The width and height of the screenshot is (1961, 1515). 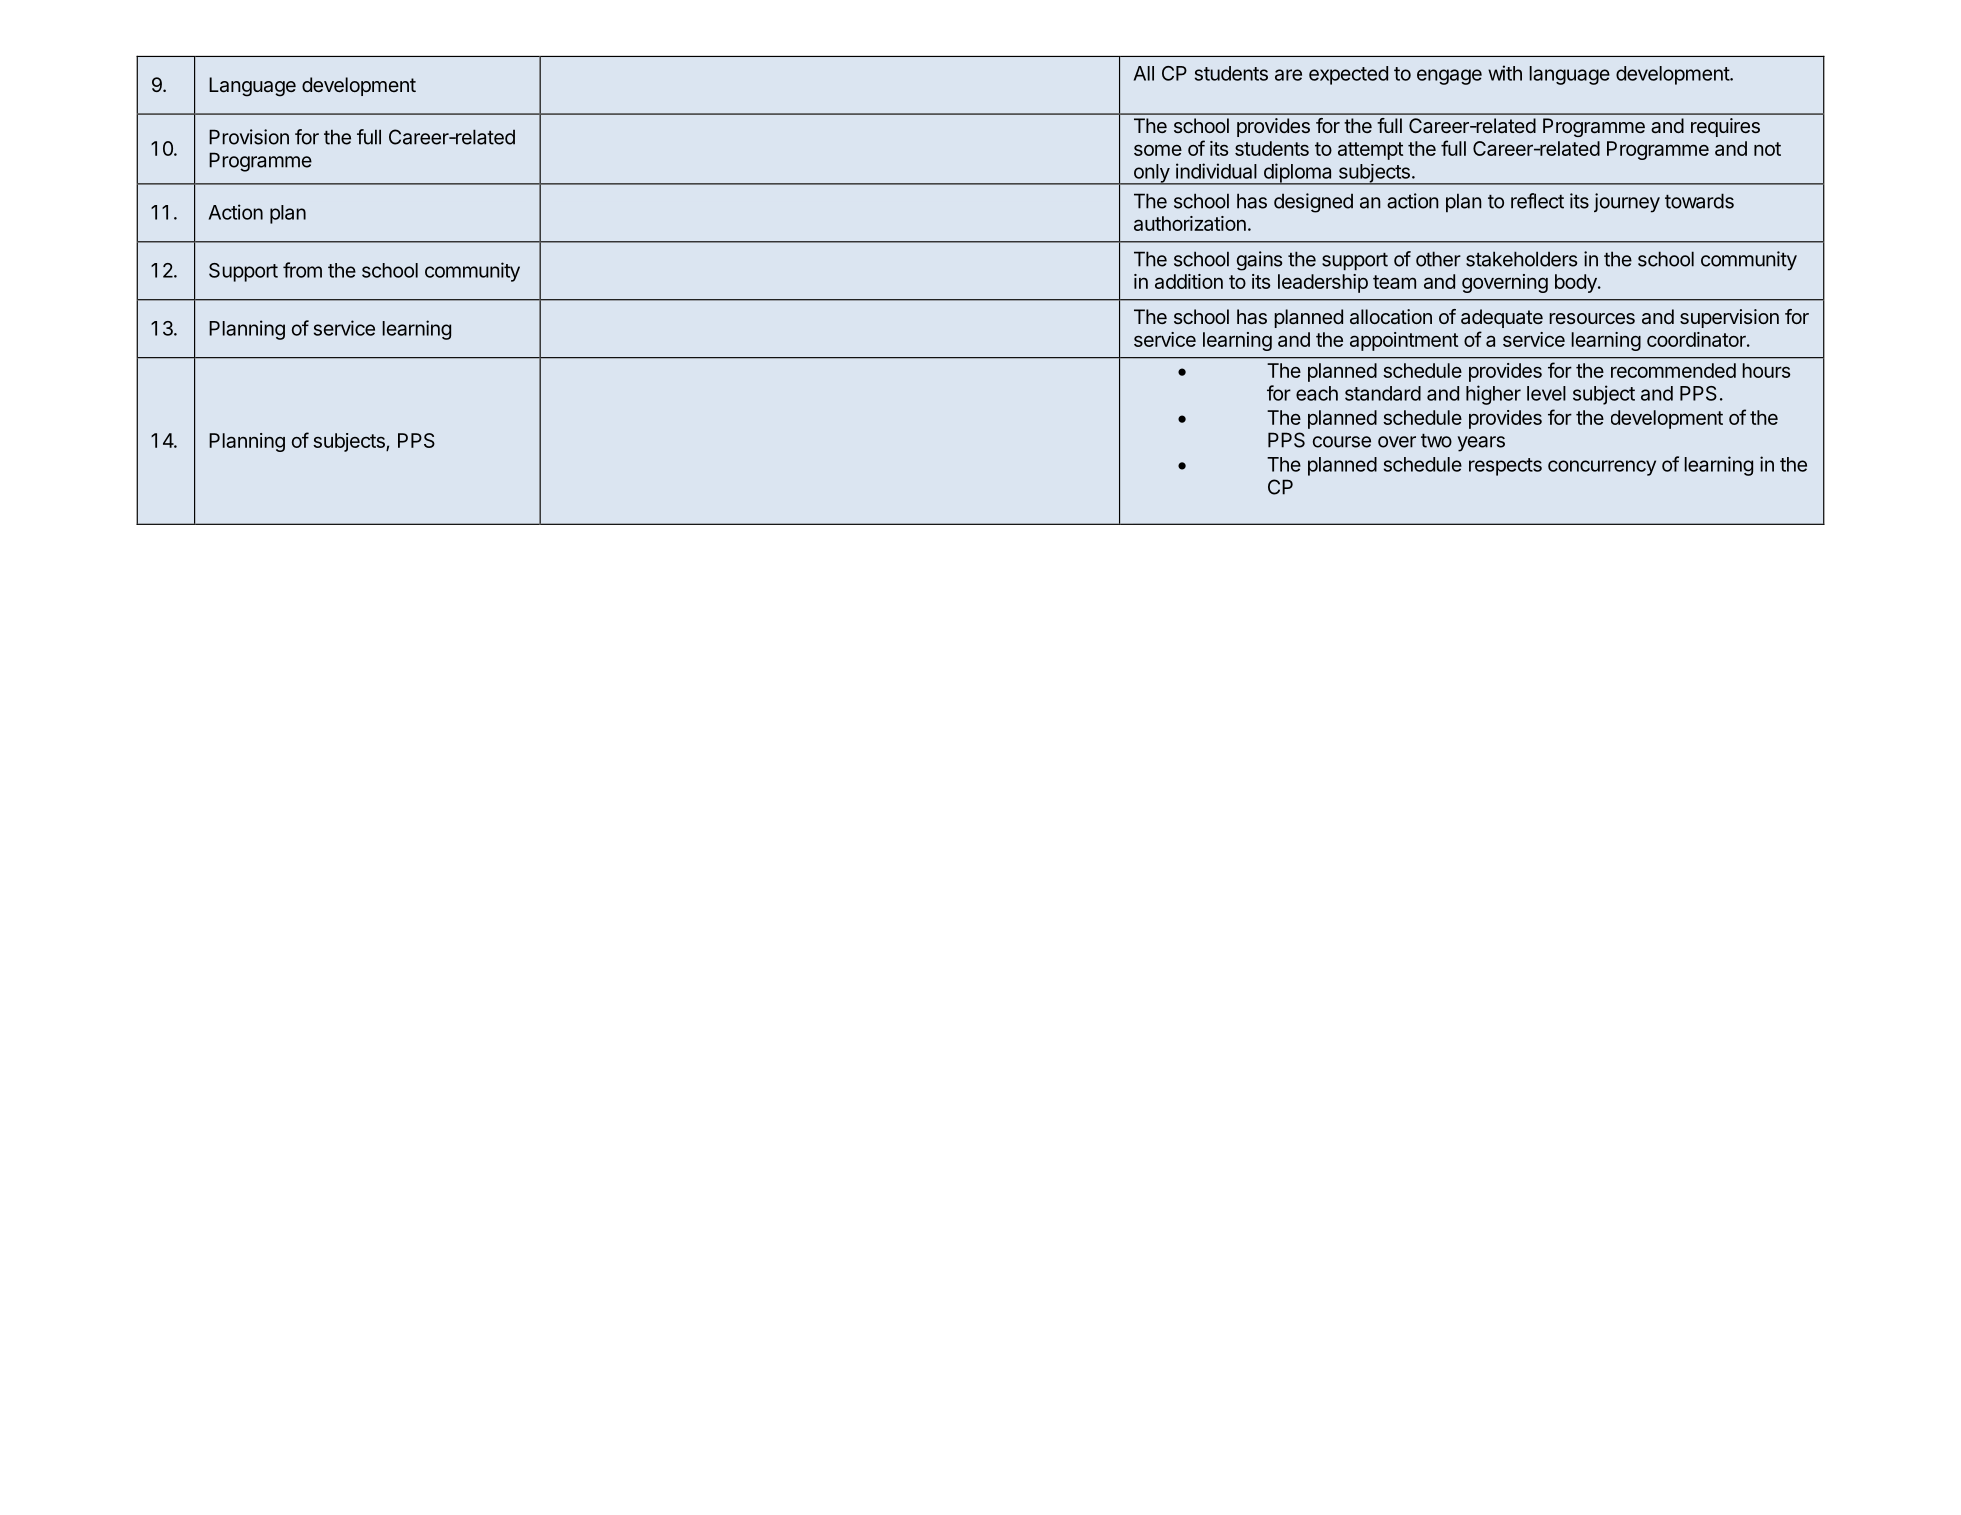 I want to click on two, so click(x=1436, y=441).
